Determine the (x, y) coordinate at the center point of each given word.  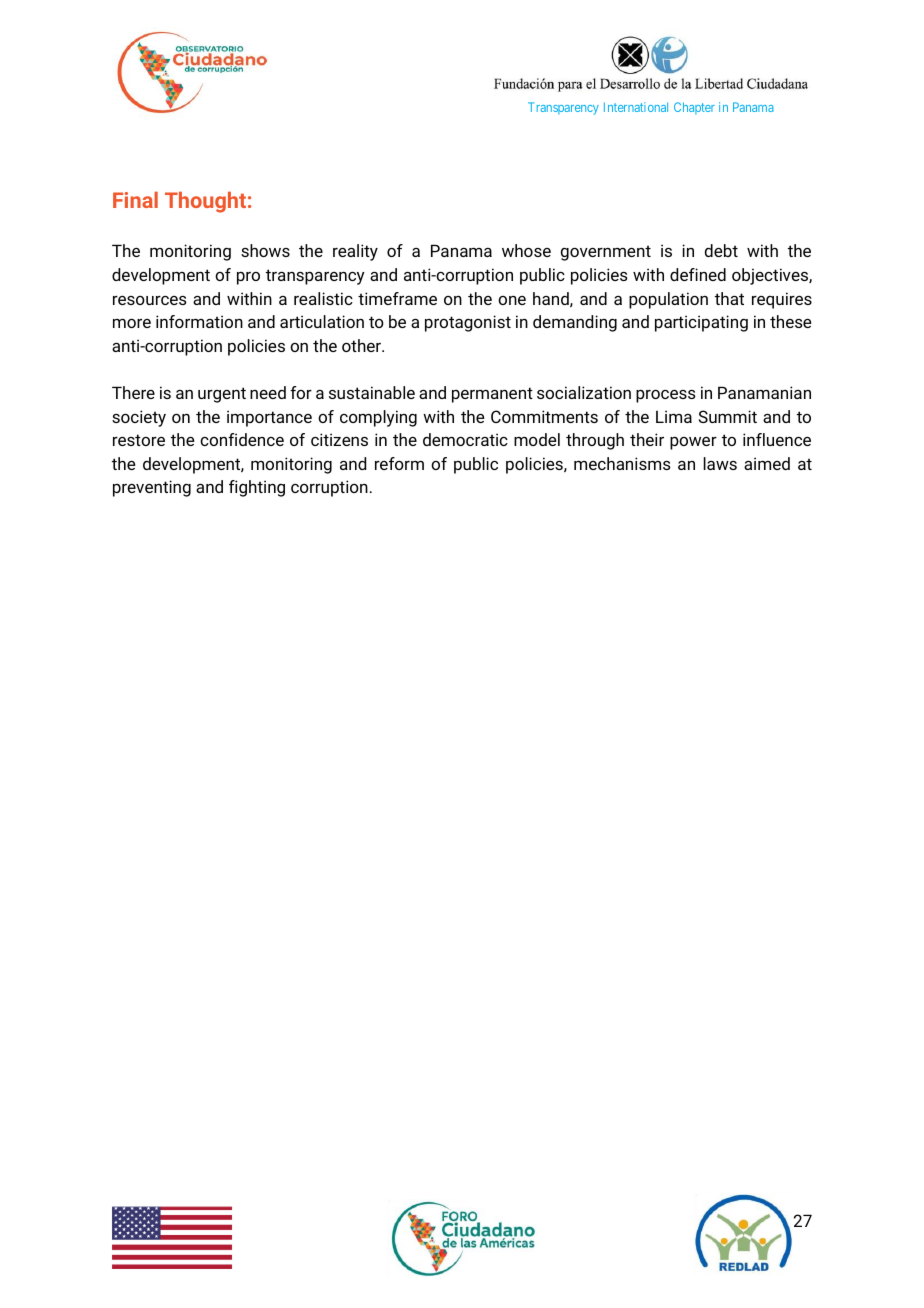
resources (149, 300)
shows (265, 250)
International (636, 107)
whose (526, 250)
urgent (222, 395)
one (512, 300)
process (665, 396)
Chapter (694, 108)
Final (135, 200)
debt (721, 250)
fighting (257, 488)
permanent (492, 395)
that (729, 298)
